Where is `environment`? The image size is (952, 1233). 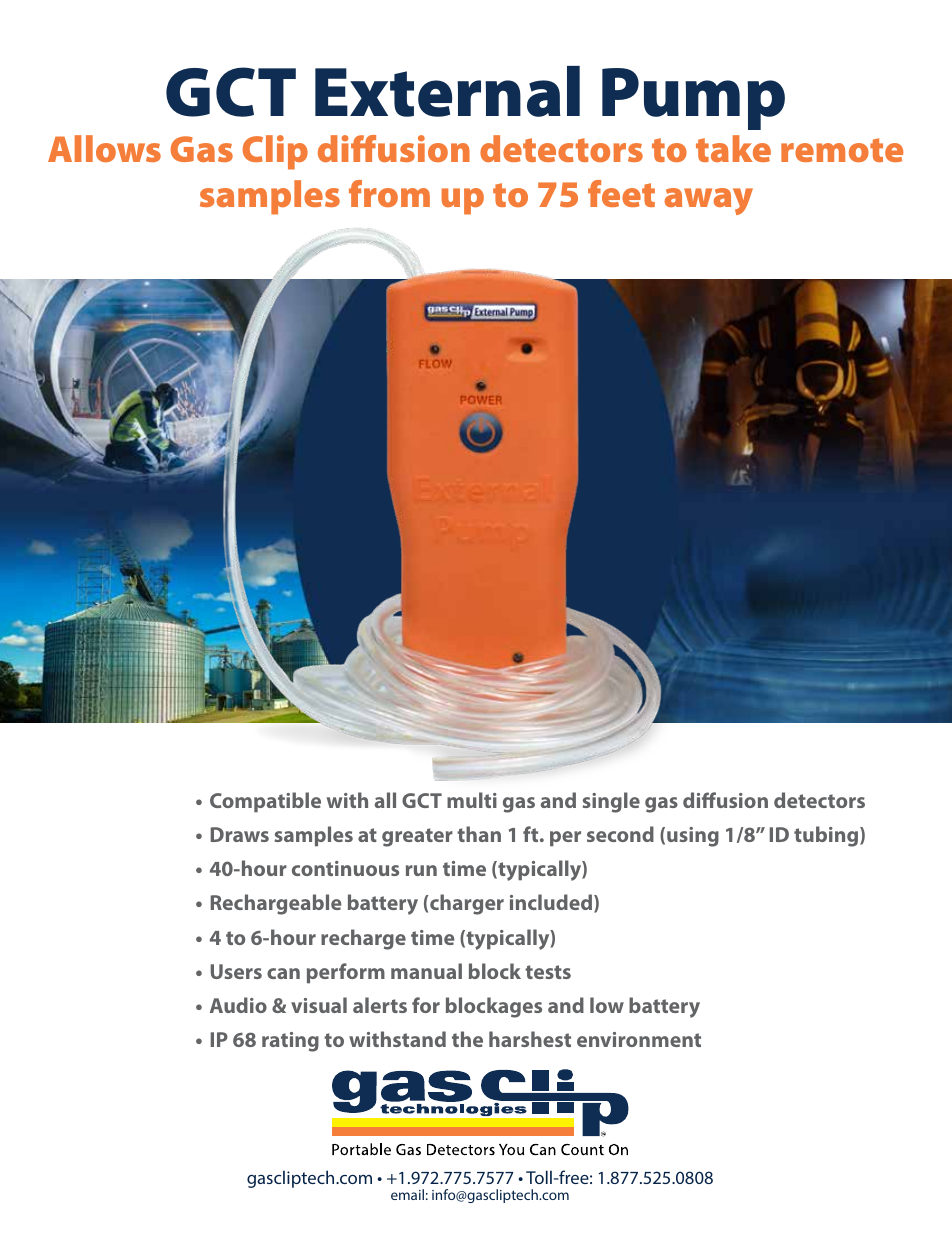
environment is located at coordinates (639, 1039).
